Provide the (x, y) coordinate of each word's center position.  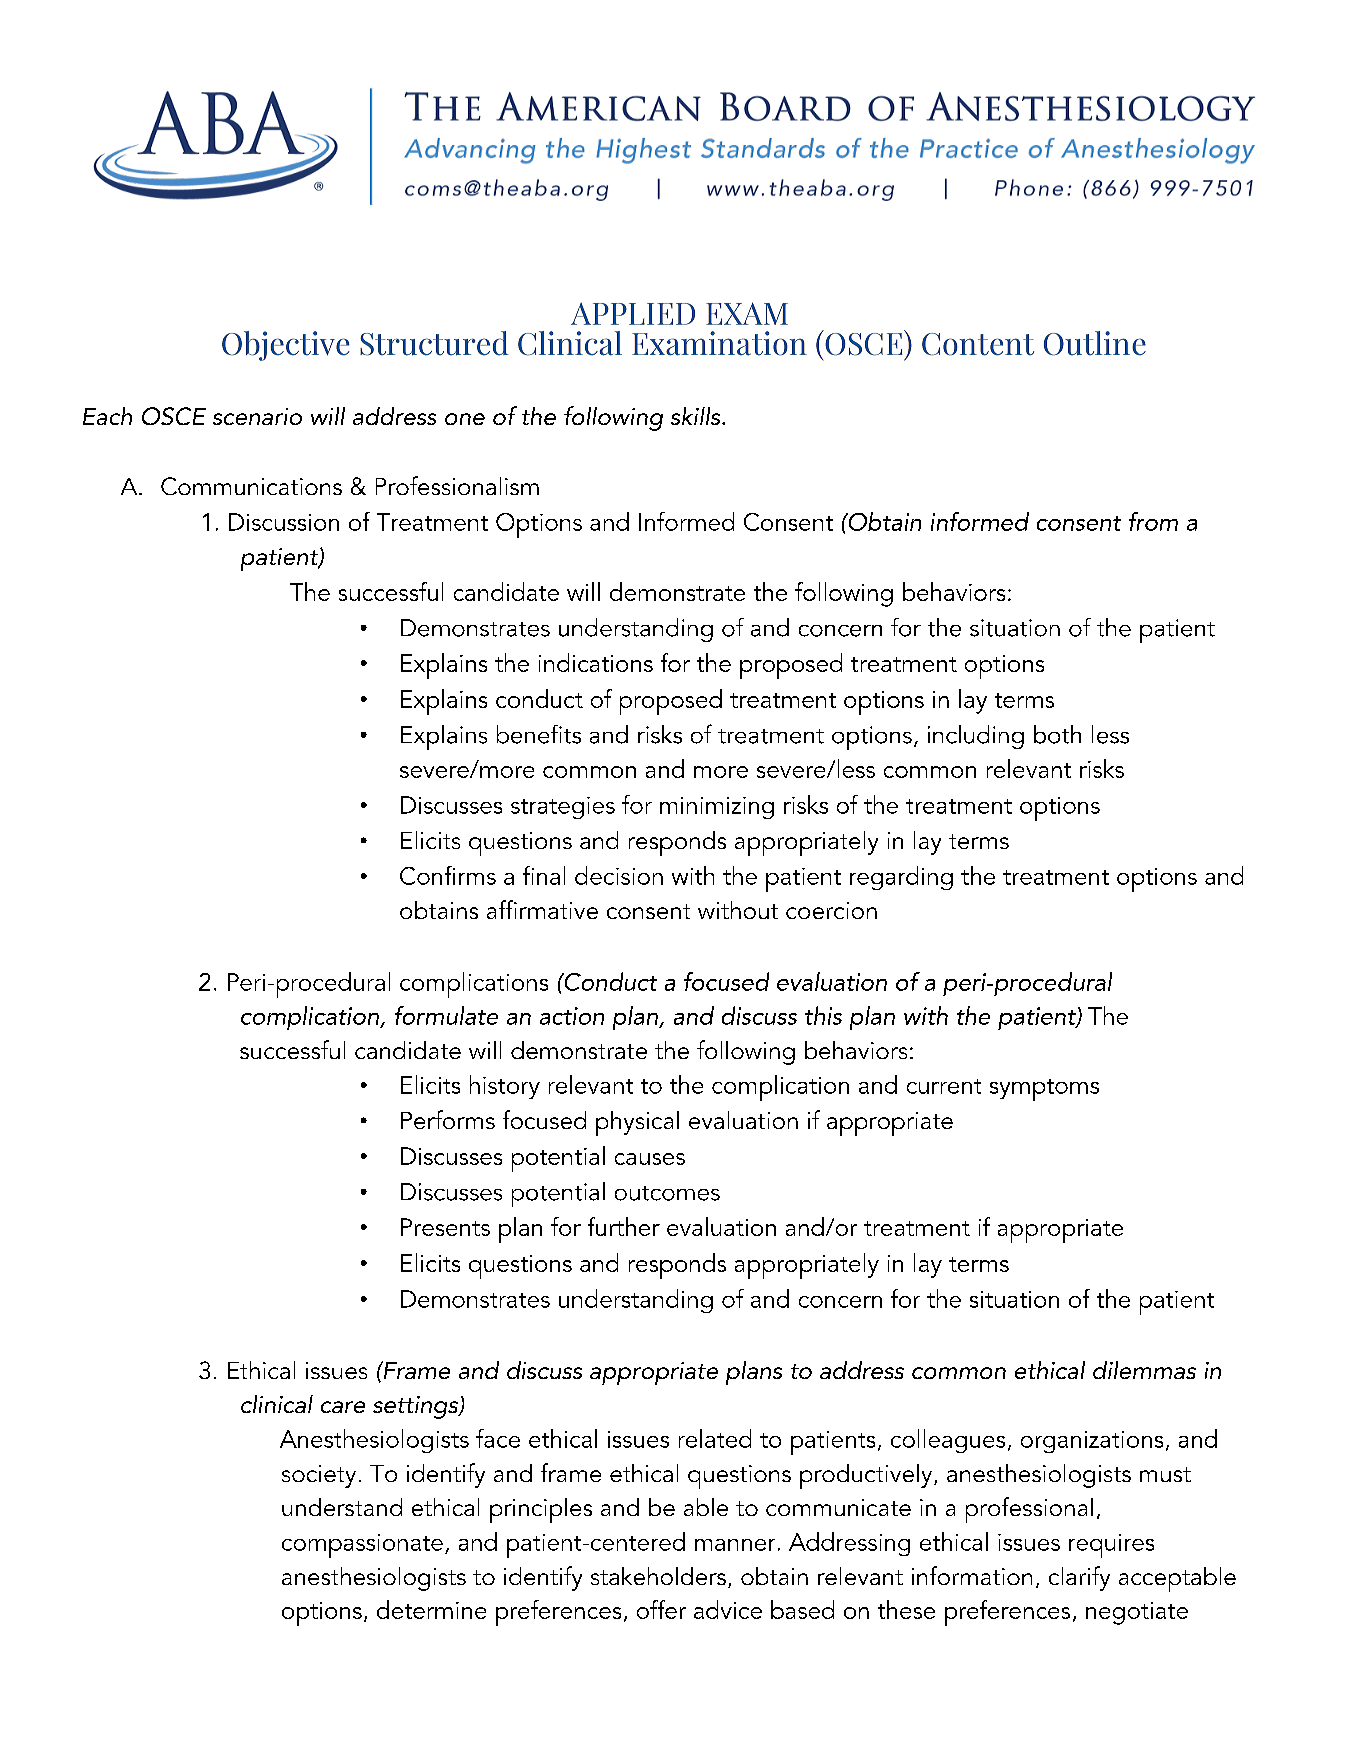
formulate (446, 1015)
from (1153, 521)
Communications (251, 486)
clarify (1079, 1578)
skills (697, 416)
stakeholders (658, 1576)
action (572, 1016)
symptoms (1044, 1090)
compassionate (362, 1546)
